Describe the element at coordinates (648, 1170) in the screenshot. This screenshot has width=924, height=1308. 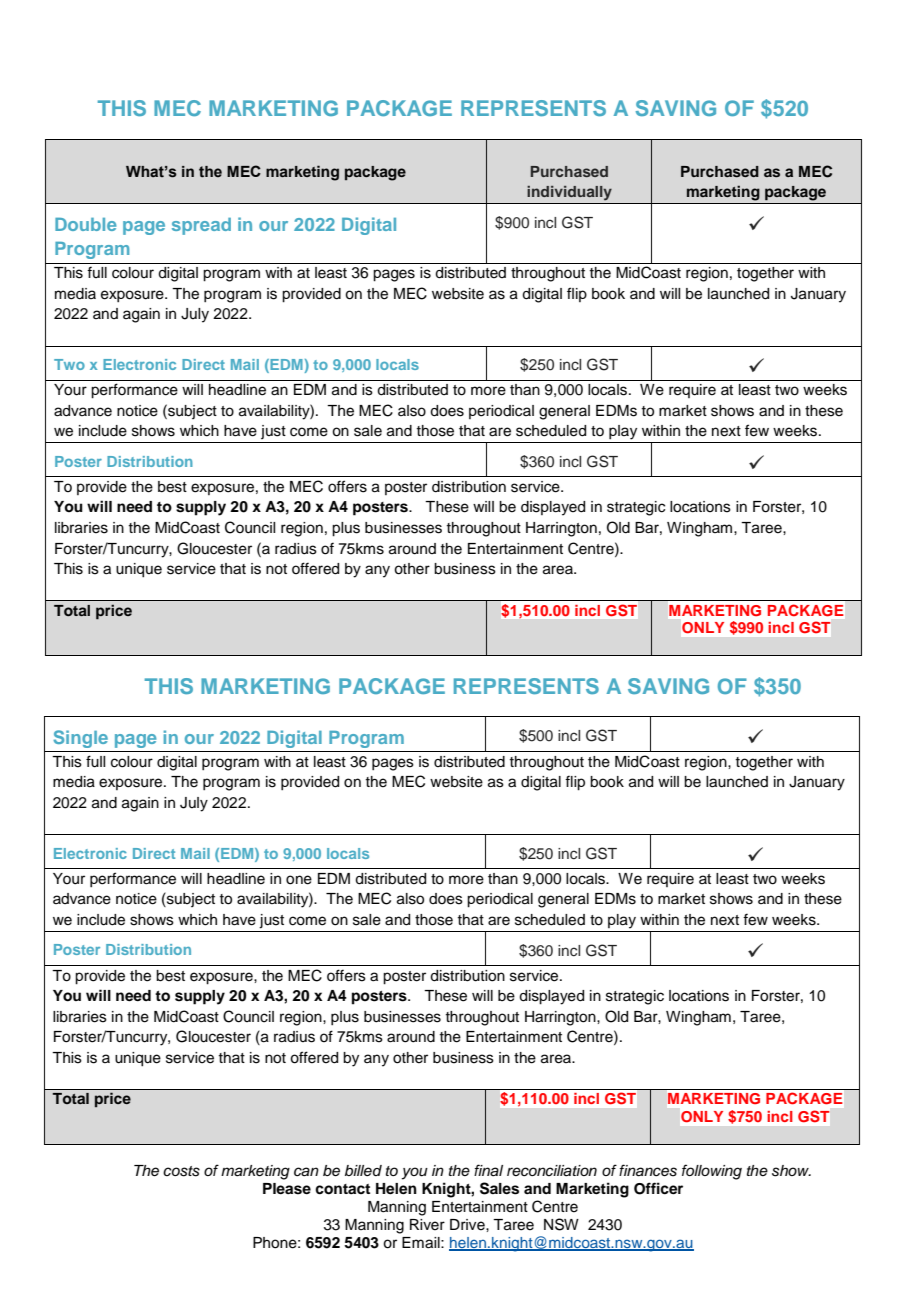
I see `finances` at that location.
